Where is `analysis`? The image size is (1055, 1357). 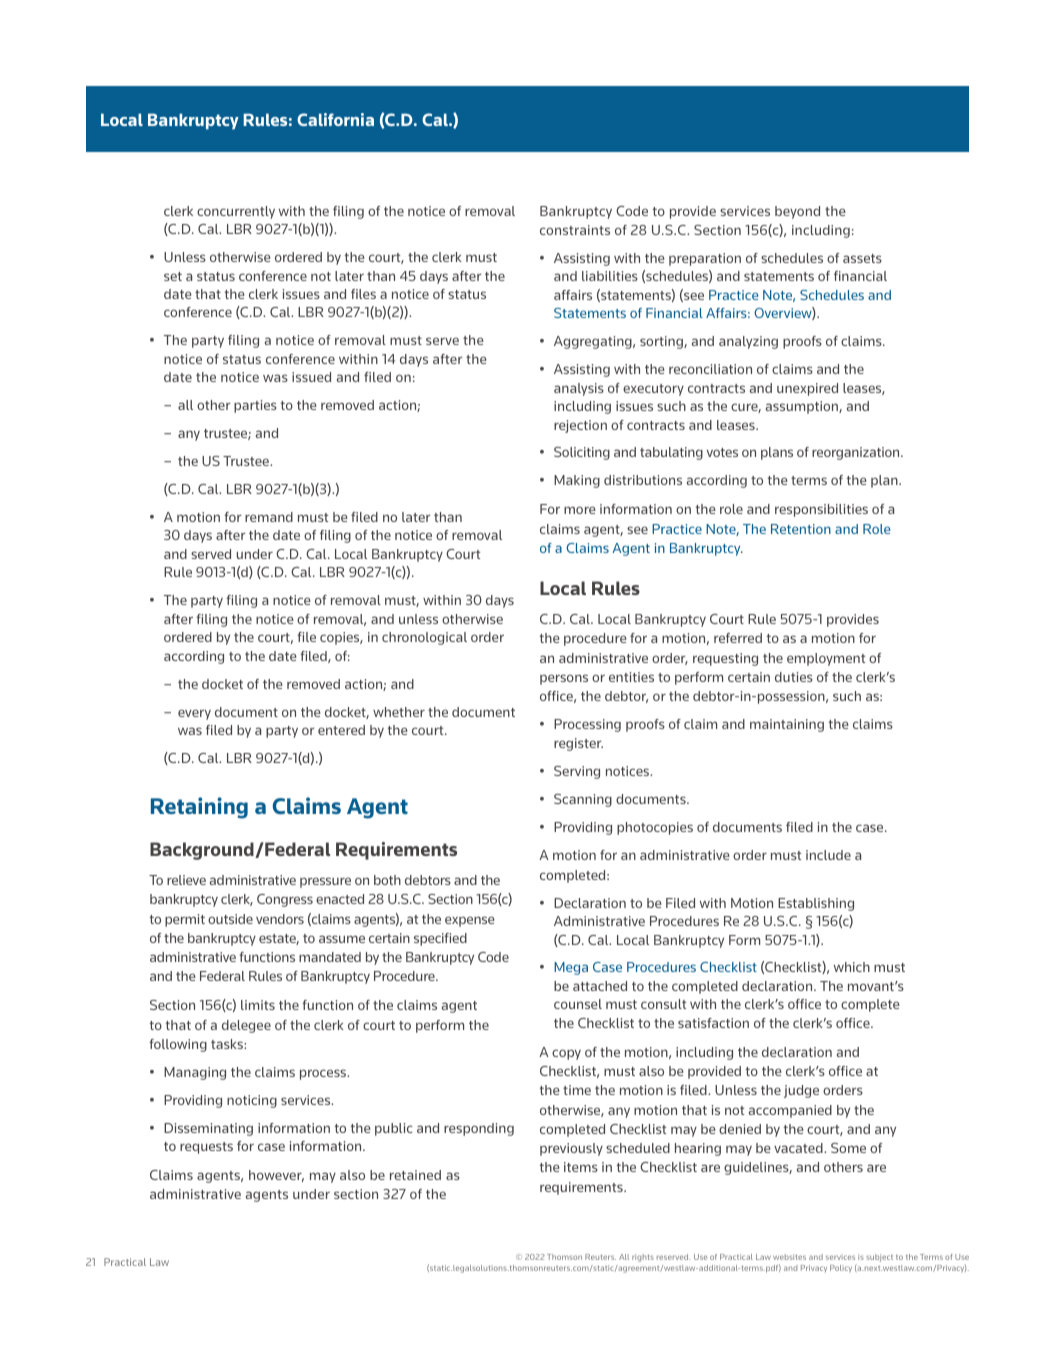
analysis is located at coordinates (579, 389).
